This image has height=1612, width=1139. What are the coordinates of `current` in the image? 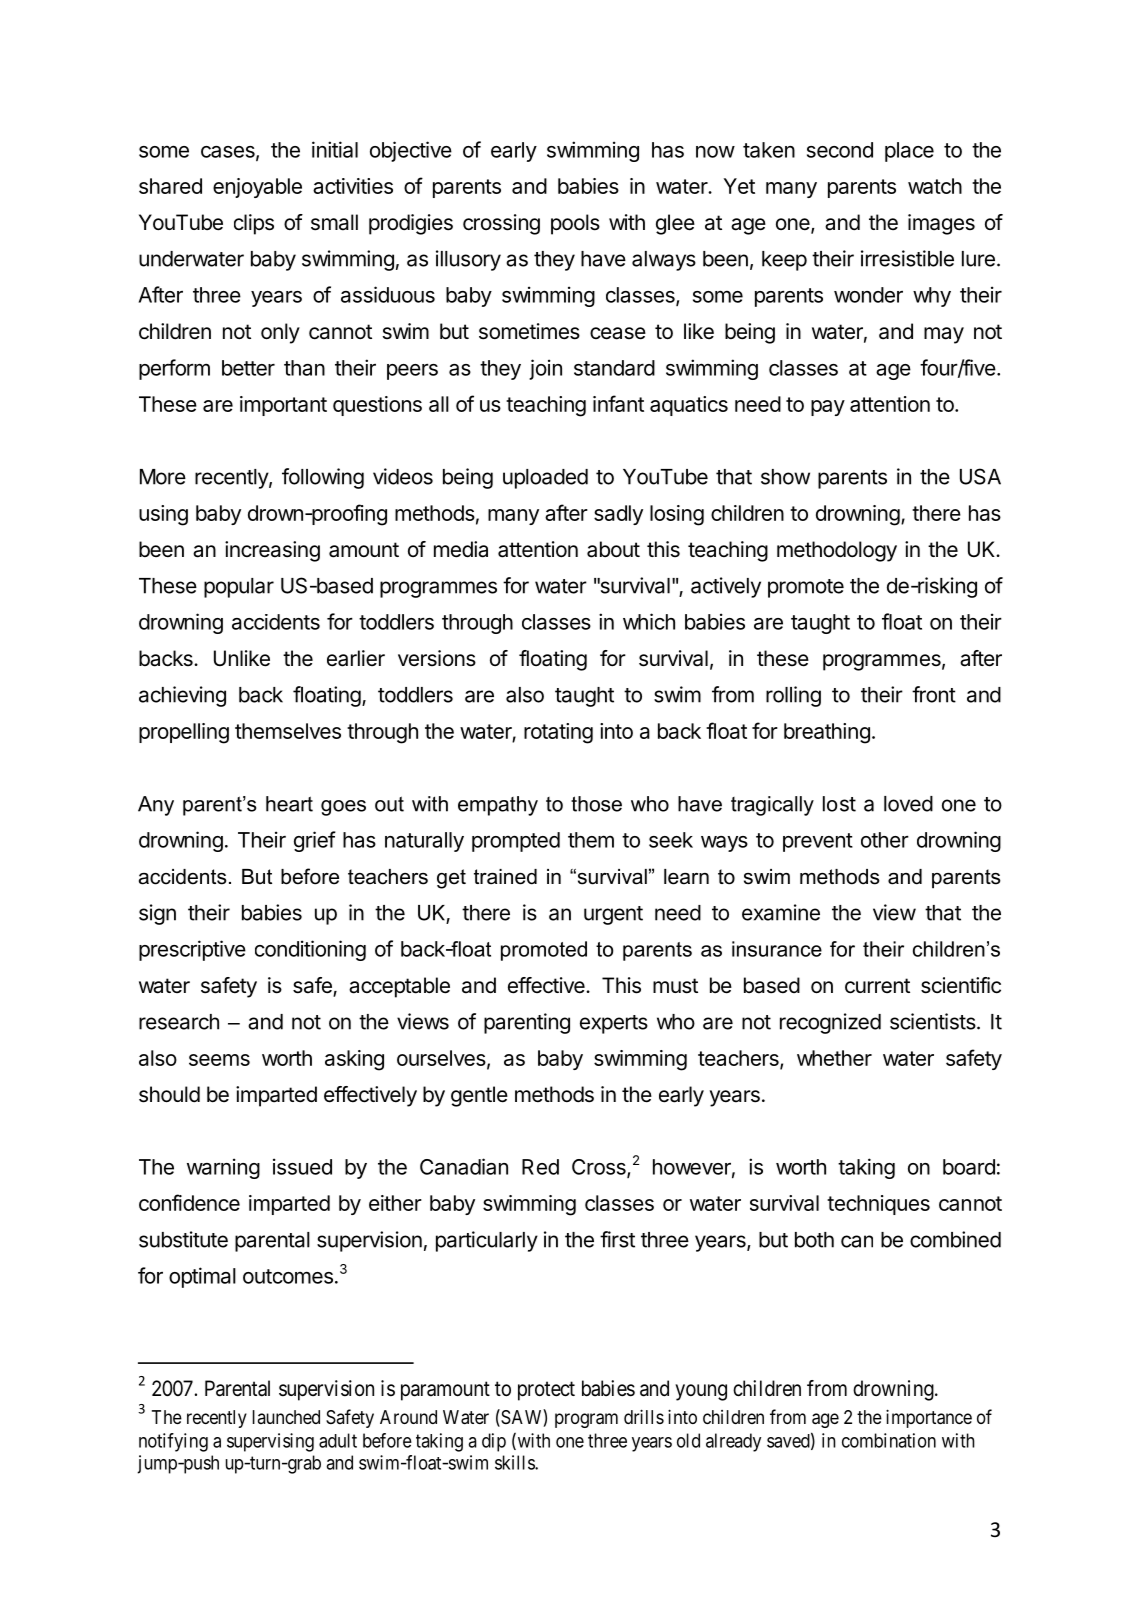 It's located at (877, 986).
